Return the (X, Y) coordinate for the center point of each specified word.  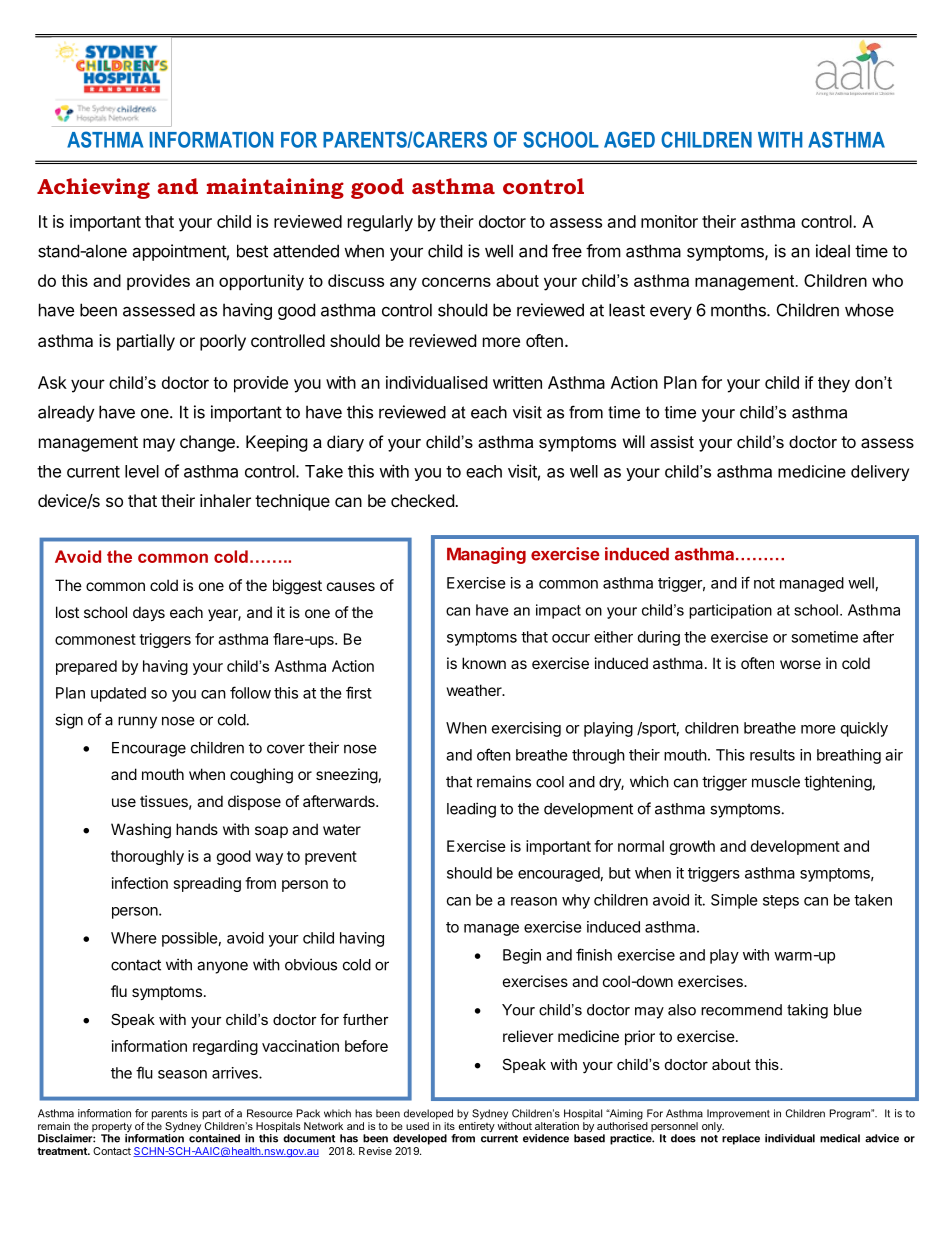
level (142, 471)
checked (423, 500)
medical (840, 1138)
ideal (833, 251)
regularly (380, 223)
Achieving (93, 188)
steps (781, 902)
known (484, 663)
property (112, 1128)
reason (534, 901)
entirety (477, 1127)
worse (800, 664)
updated (118, 694)
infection (140, 883)
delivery (880, 473)
